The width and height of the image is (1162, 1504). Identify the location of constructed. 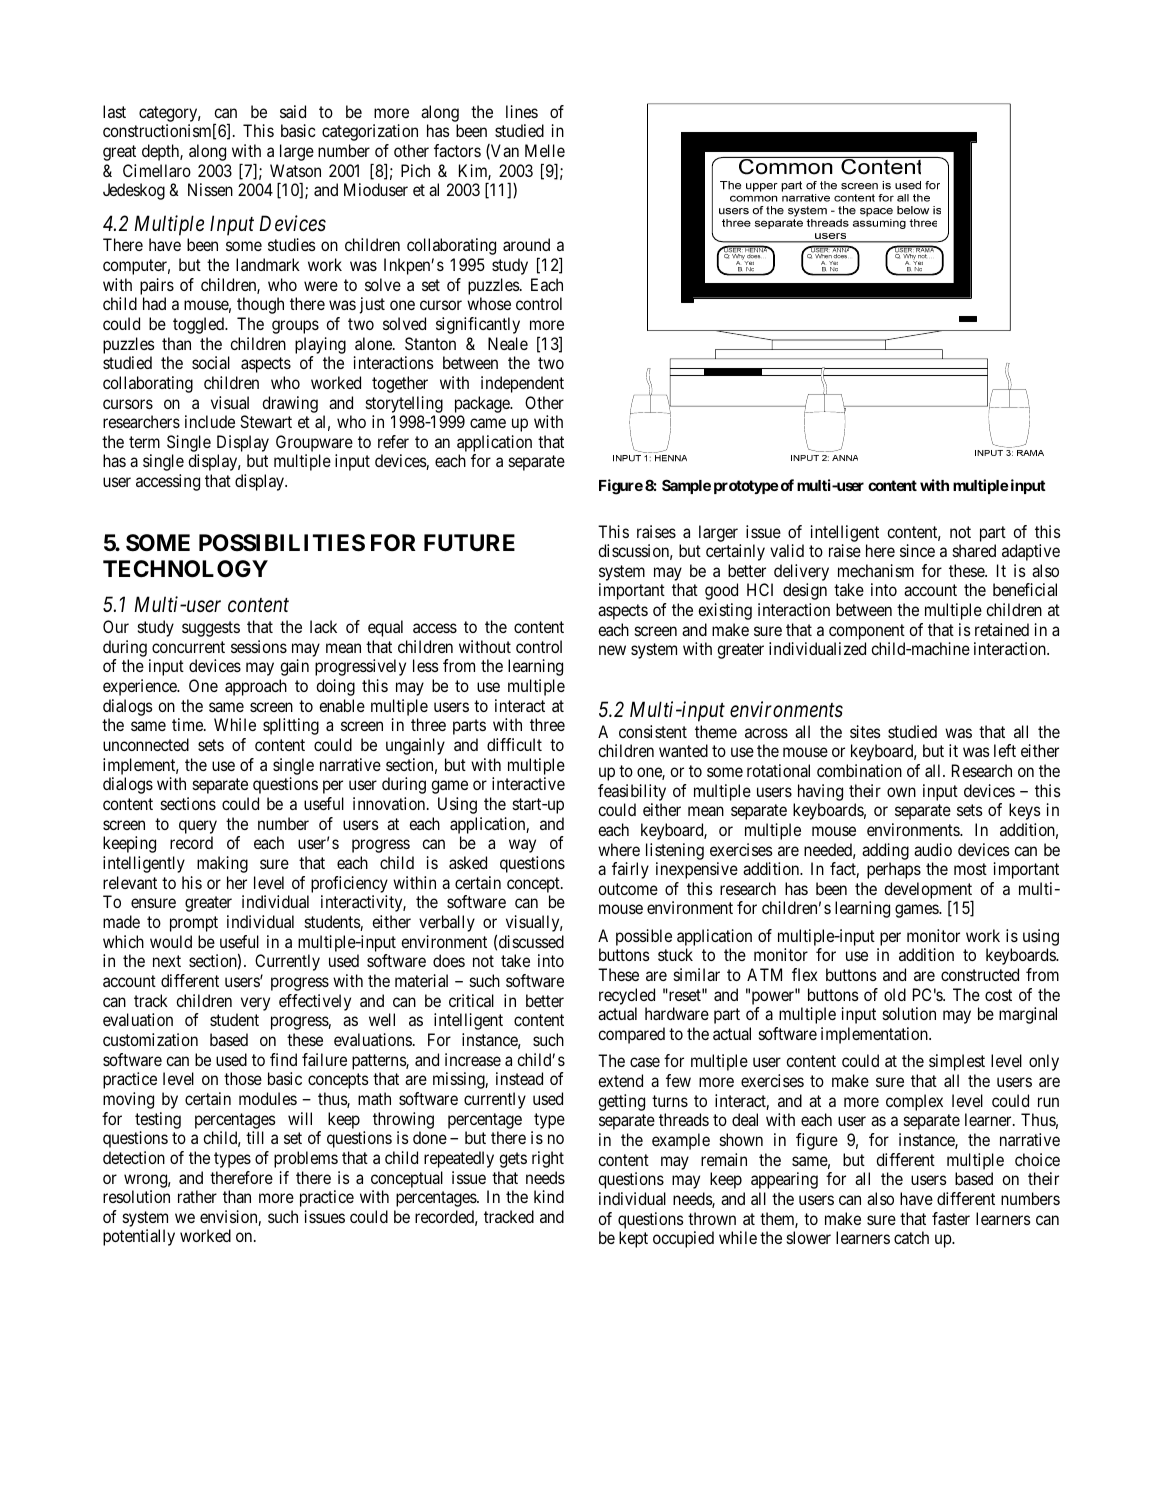
(980, 974).
